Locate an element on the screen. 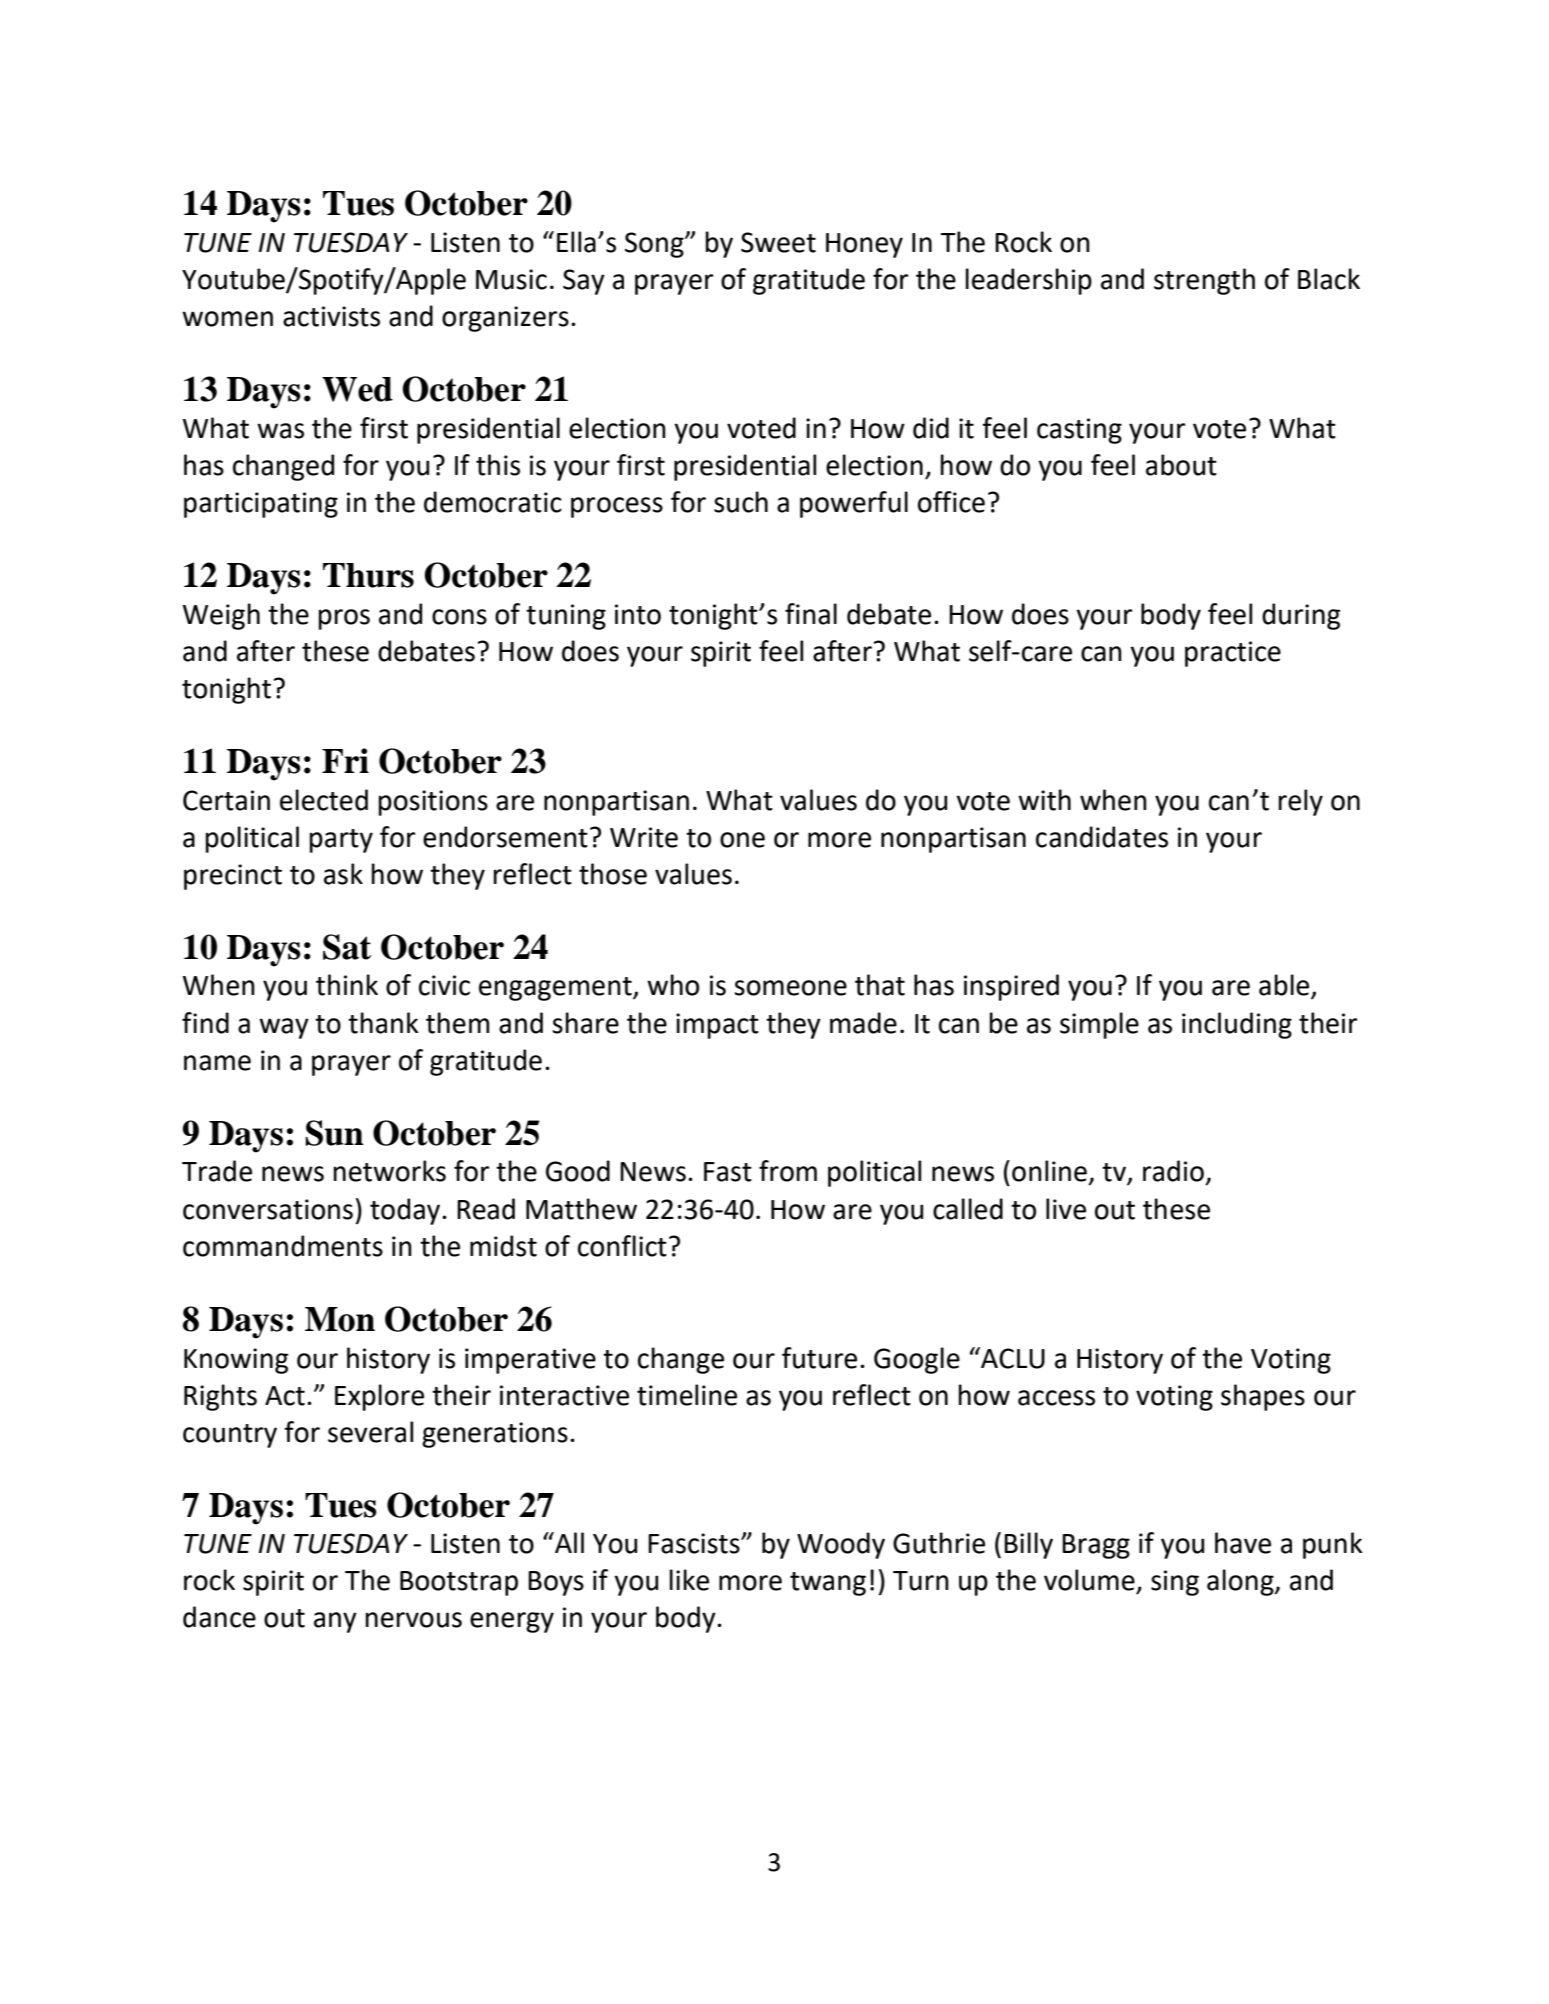 Image resolution: width=1549 pixels, height=2004 pixels. activists is located at coordinates (331, 316).
